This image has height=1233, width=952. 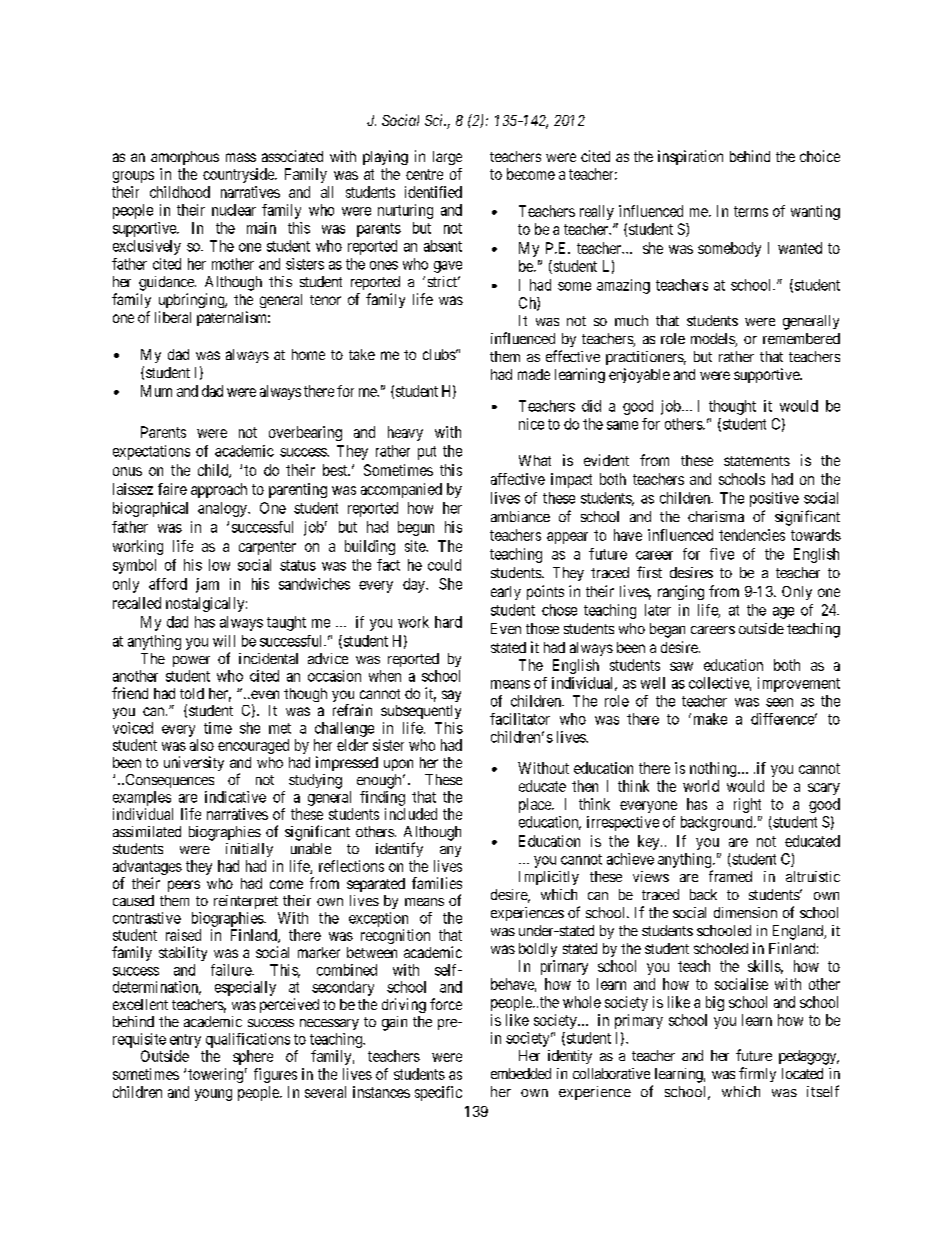 I want to click on embedded, so click(x=521, y=1073).
